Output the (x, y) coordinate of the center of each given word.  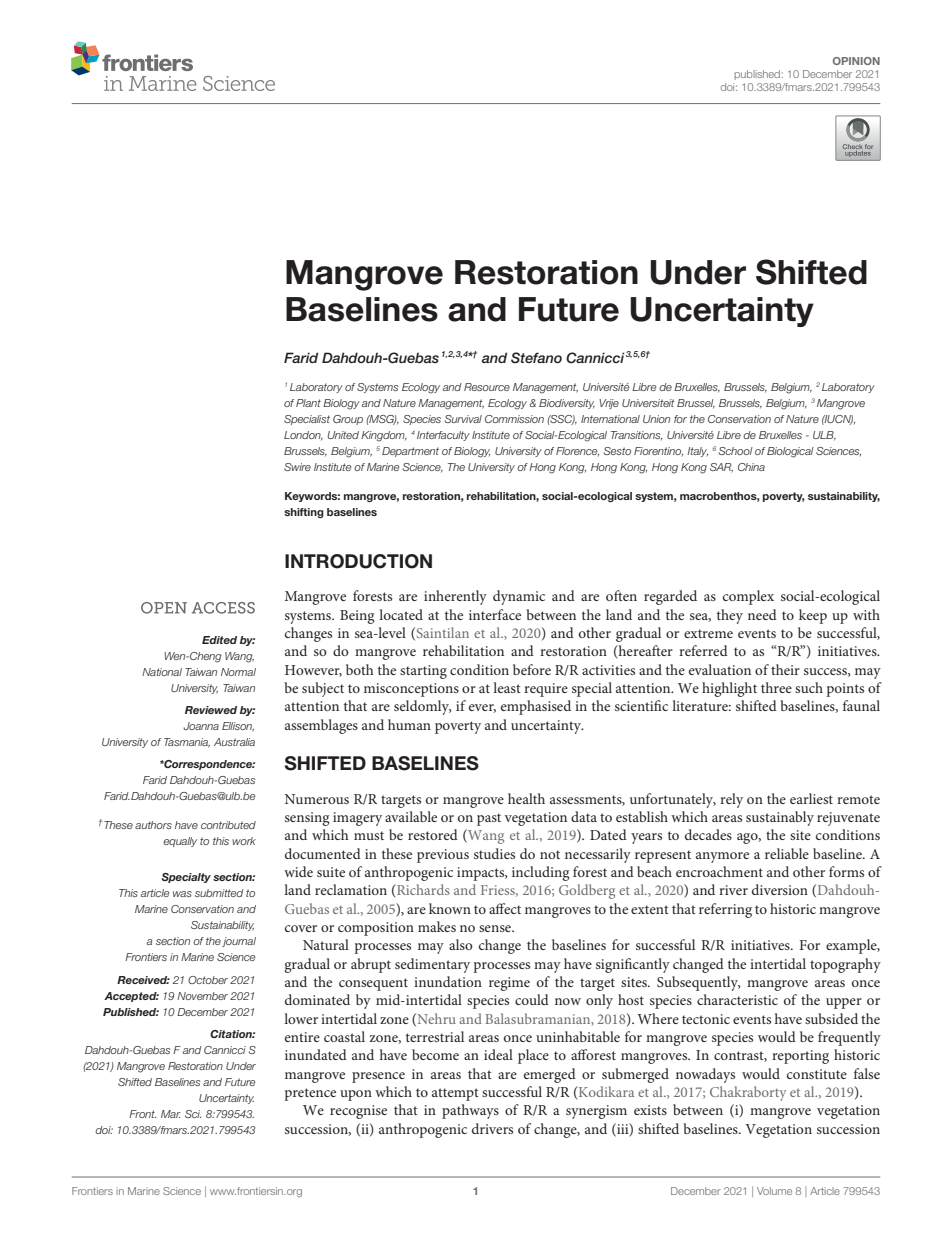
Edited (219, 640)
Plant (308, 403)
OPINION (856, 61)
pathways (470, 1111)
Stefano (536, 358)
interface (495, 614)
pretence (310, 1094)
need (762, 614)
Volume (774, 1191)
